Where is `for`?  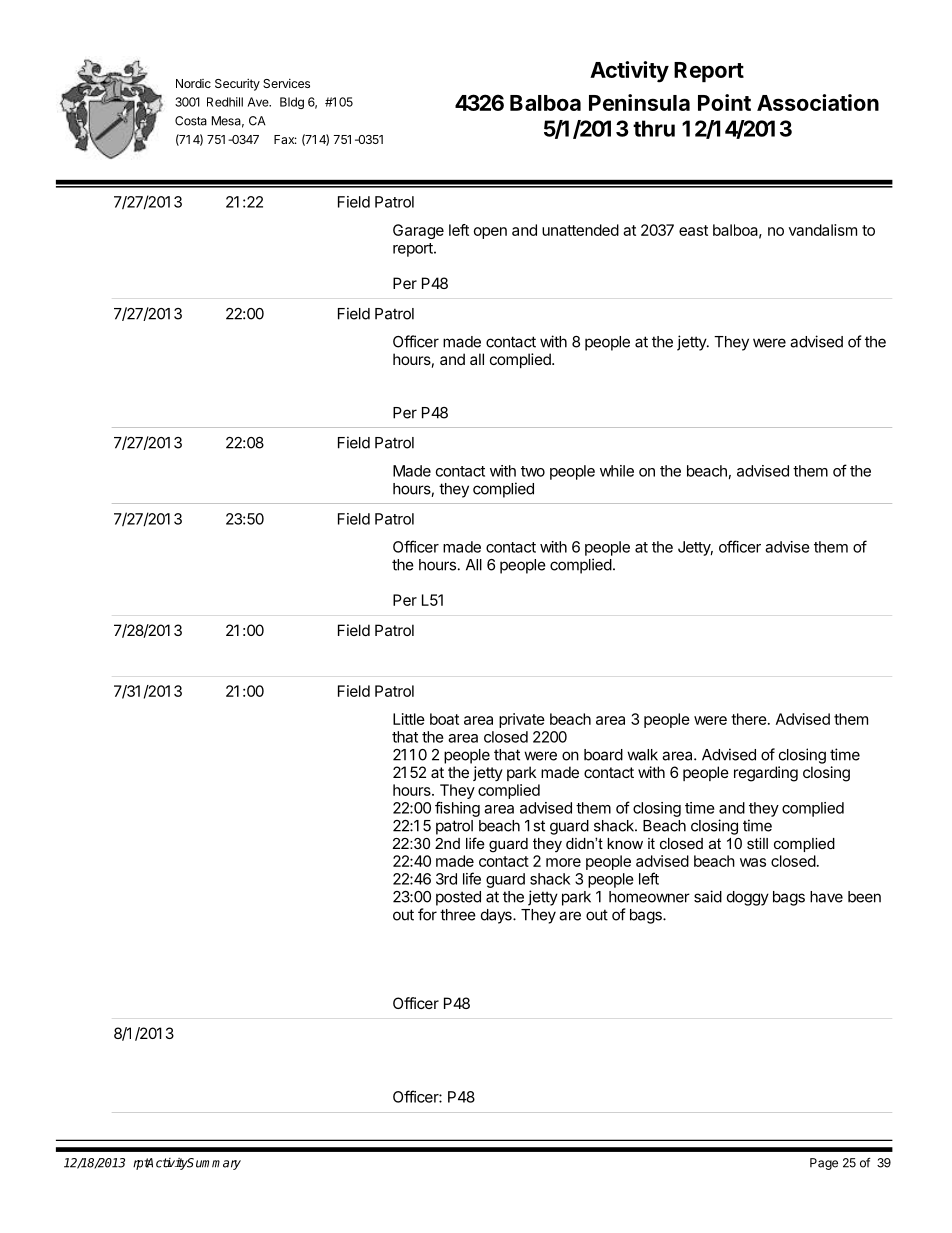
for is located at coordinates (427, 914).
